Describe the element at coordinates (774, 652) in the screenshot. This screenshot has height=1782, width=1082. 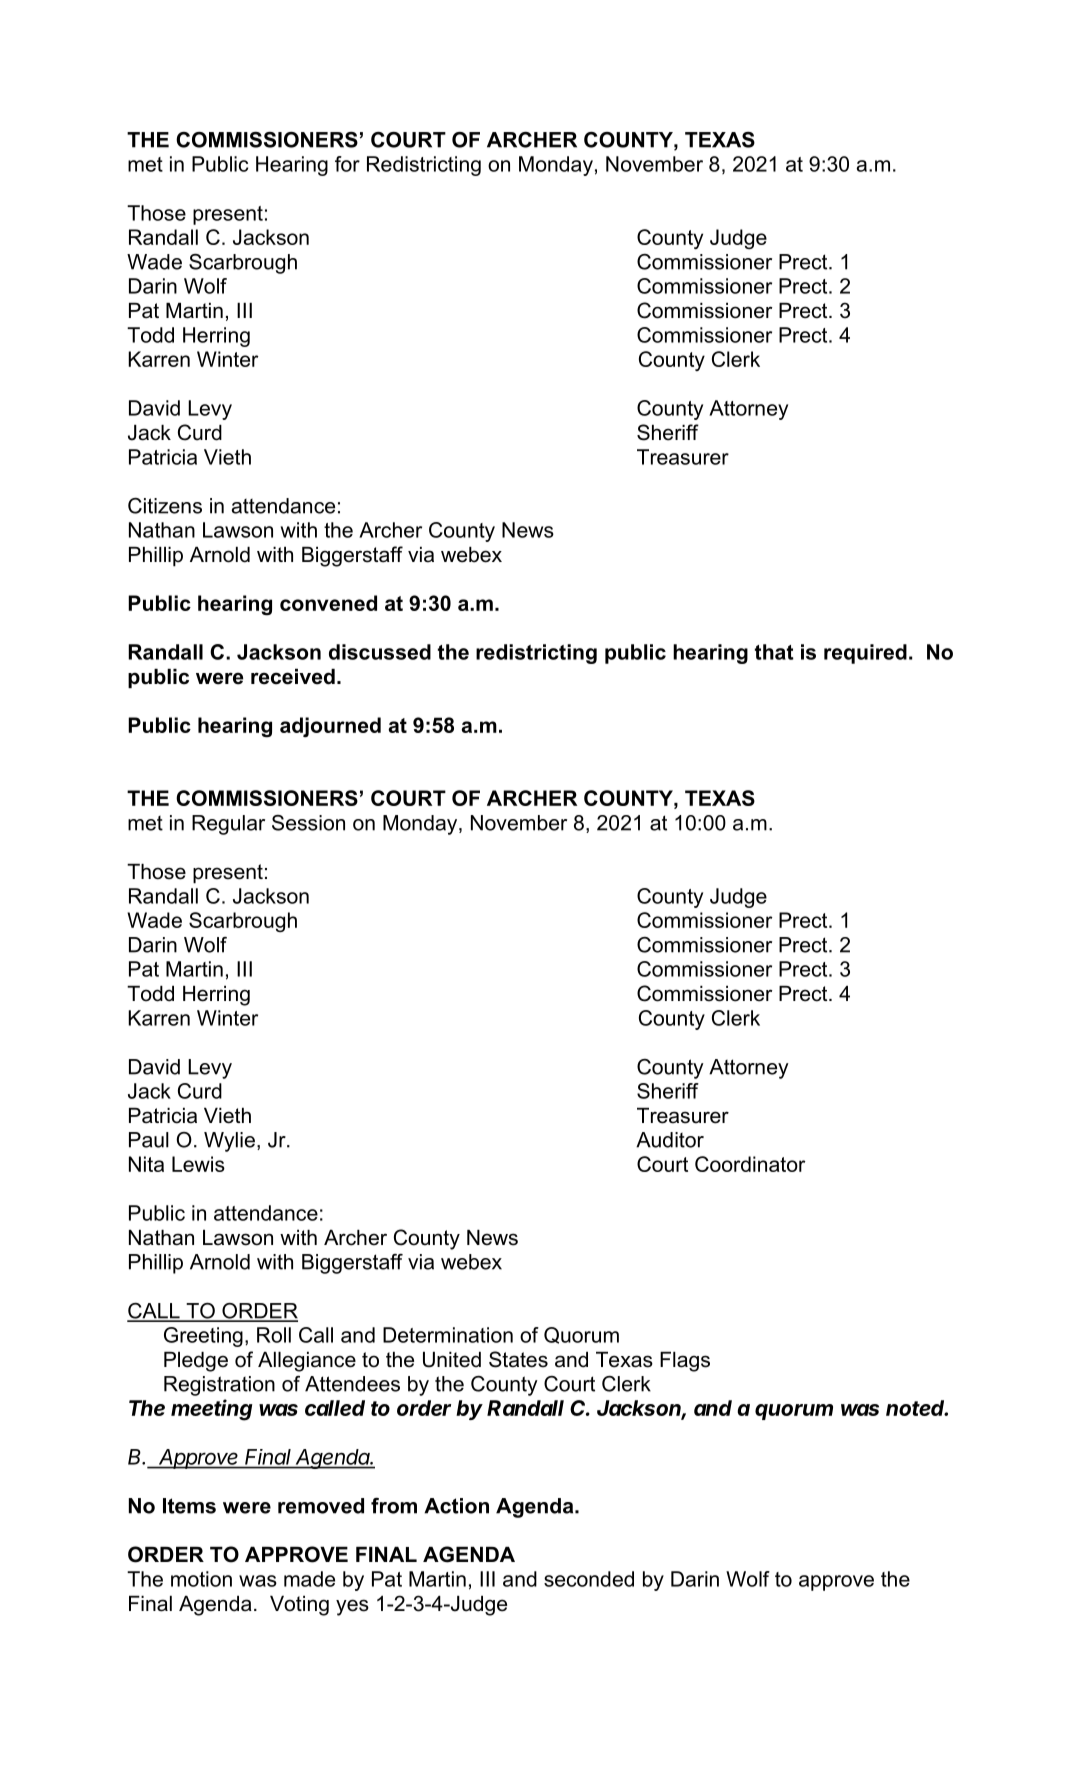
I see `that` at that location.
